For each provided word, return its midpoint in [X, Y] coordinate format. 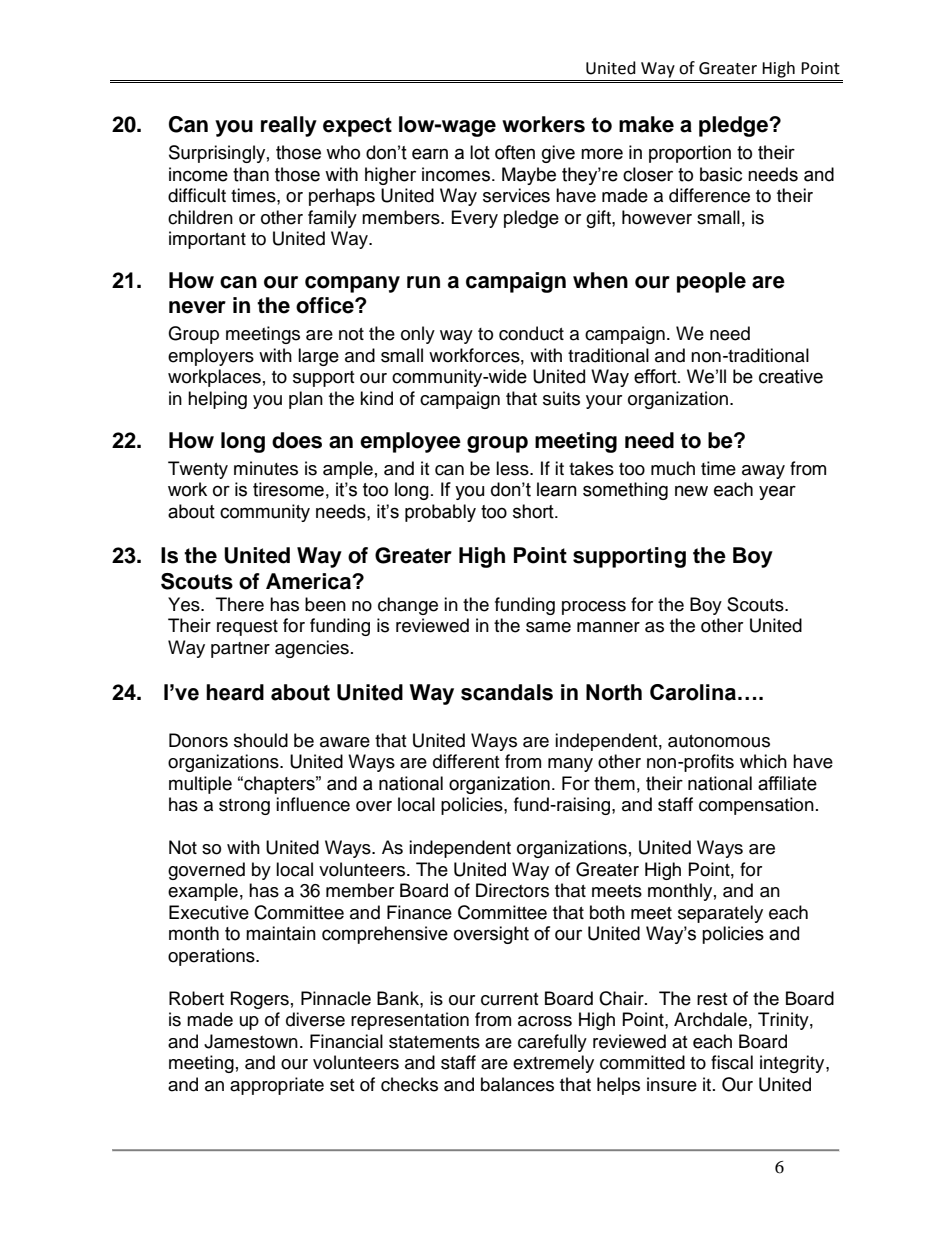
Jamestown [251, 1041]
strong [244, 807]
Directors [512, 890]
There [240, 604]
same [548, 627]
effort [656, 376]
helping [217, 400]
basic [721, 174]
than [251, 174]
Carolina [693, 692]
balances [517, 1084]
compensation [756, 806]
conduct [531, 333]
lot [480, 152]
